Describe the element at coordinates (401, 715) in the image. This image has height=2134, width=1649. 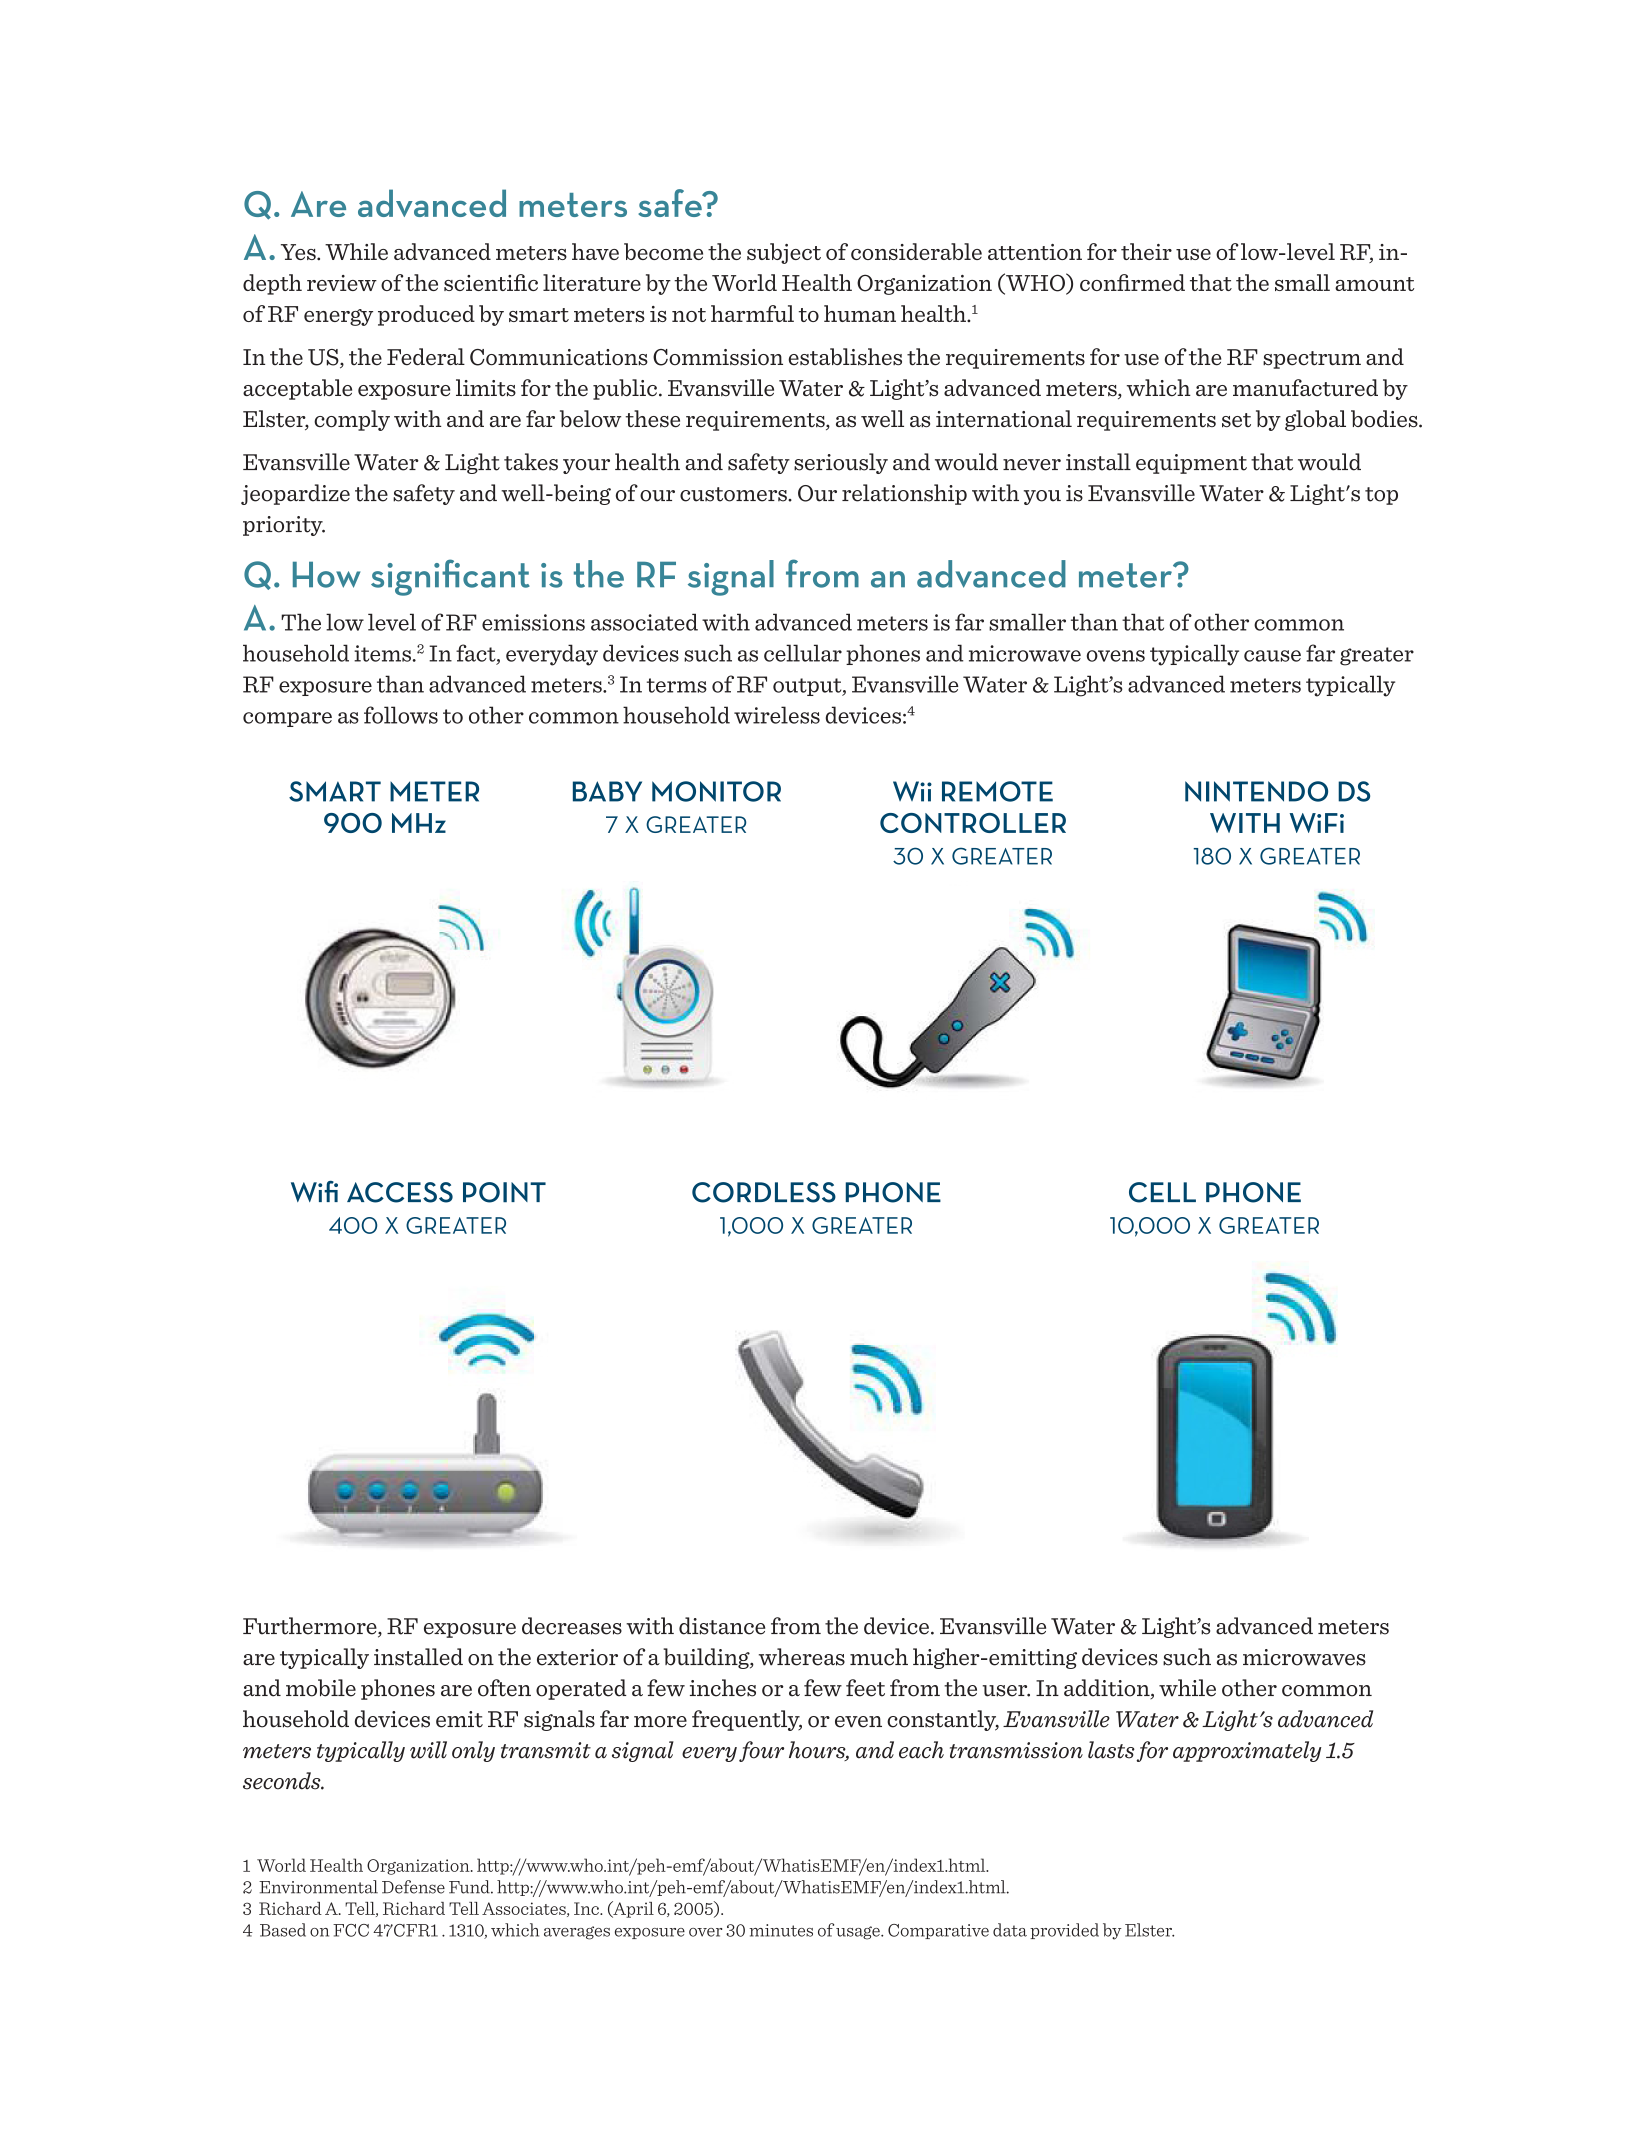
I see `follows` at that location.
